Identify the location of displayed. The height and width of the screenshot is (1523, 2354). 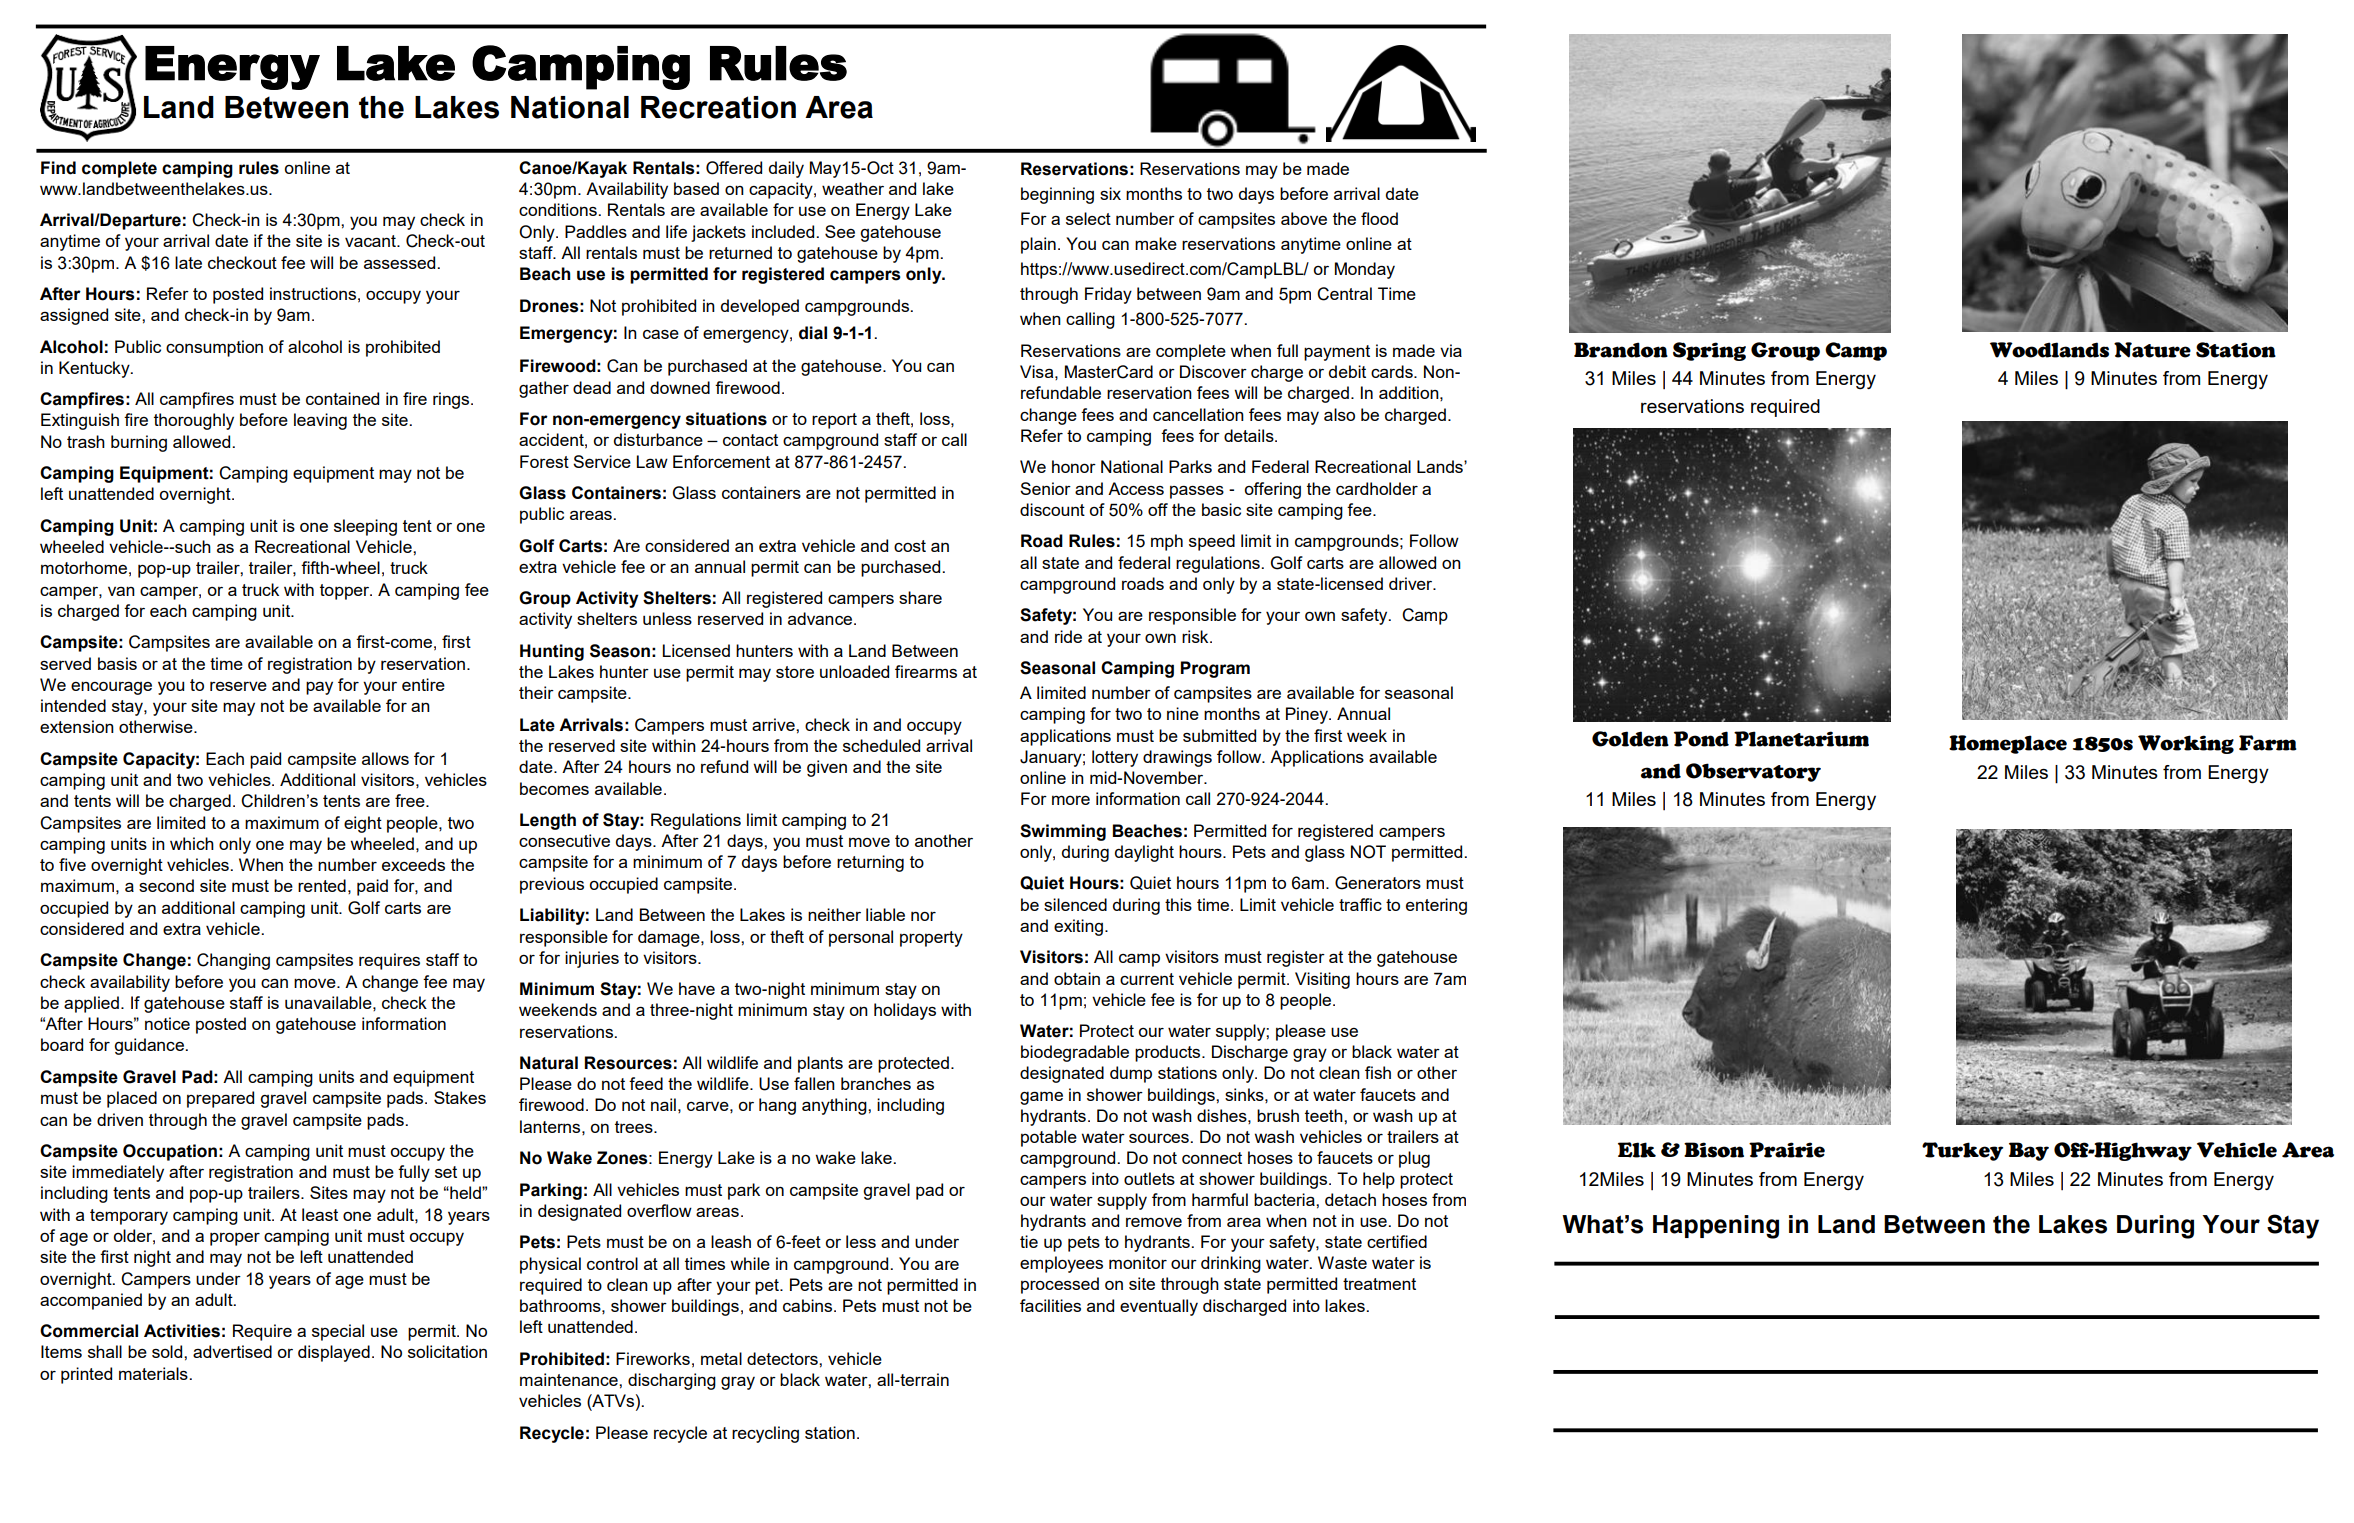
(334, 1353).
